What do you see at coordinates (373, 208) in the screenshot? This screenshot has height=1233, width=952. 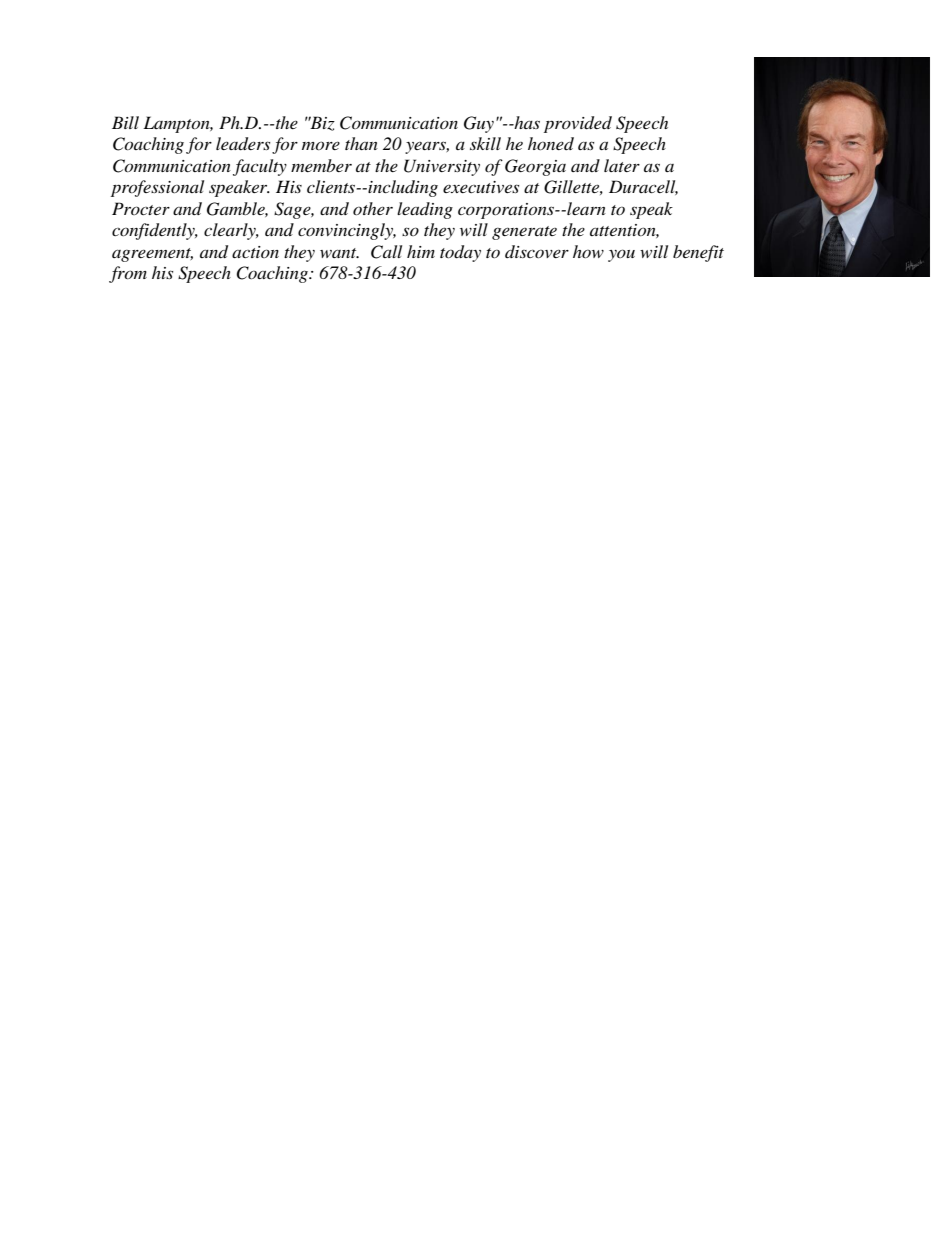 I see `other` at bounding box center [373, 208].
